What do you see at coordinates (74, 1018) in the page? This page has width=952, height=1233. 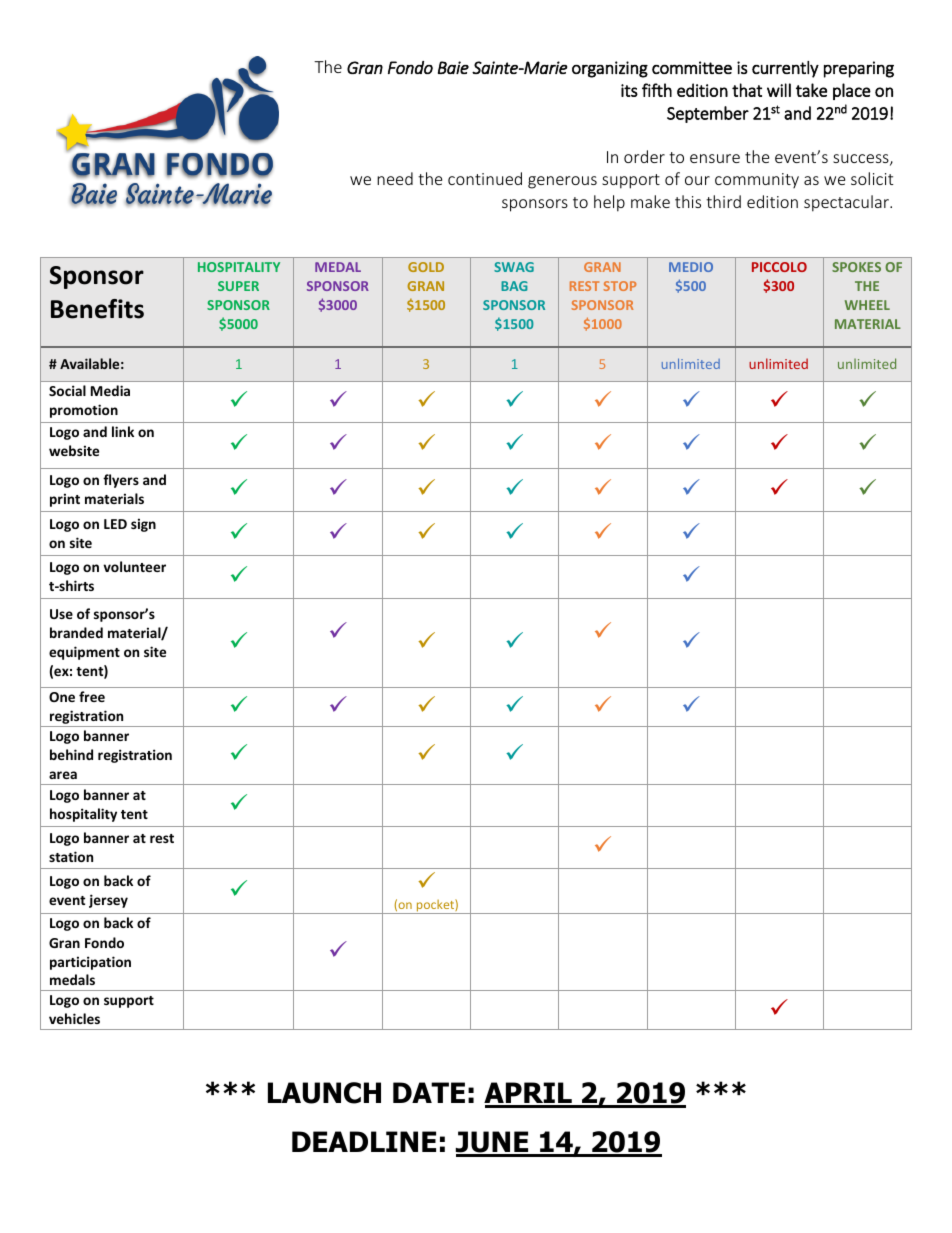 I see `vehicles` at bounding box center [74, 1018].
